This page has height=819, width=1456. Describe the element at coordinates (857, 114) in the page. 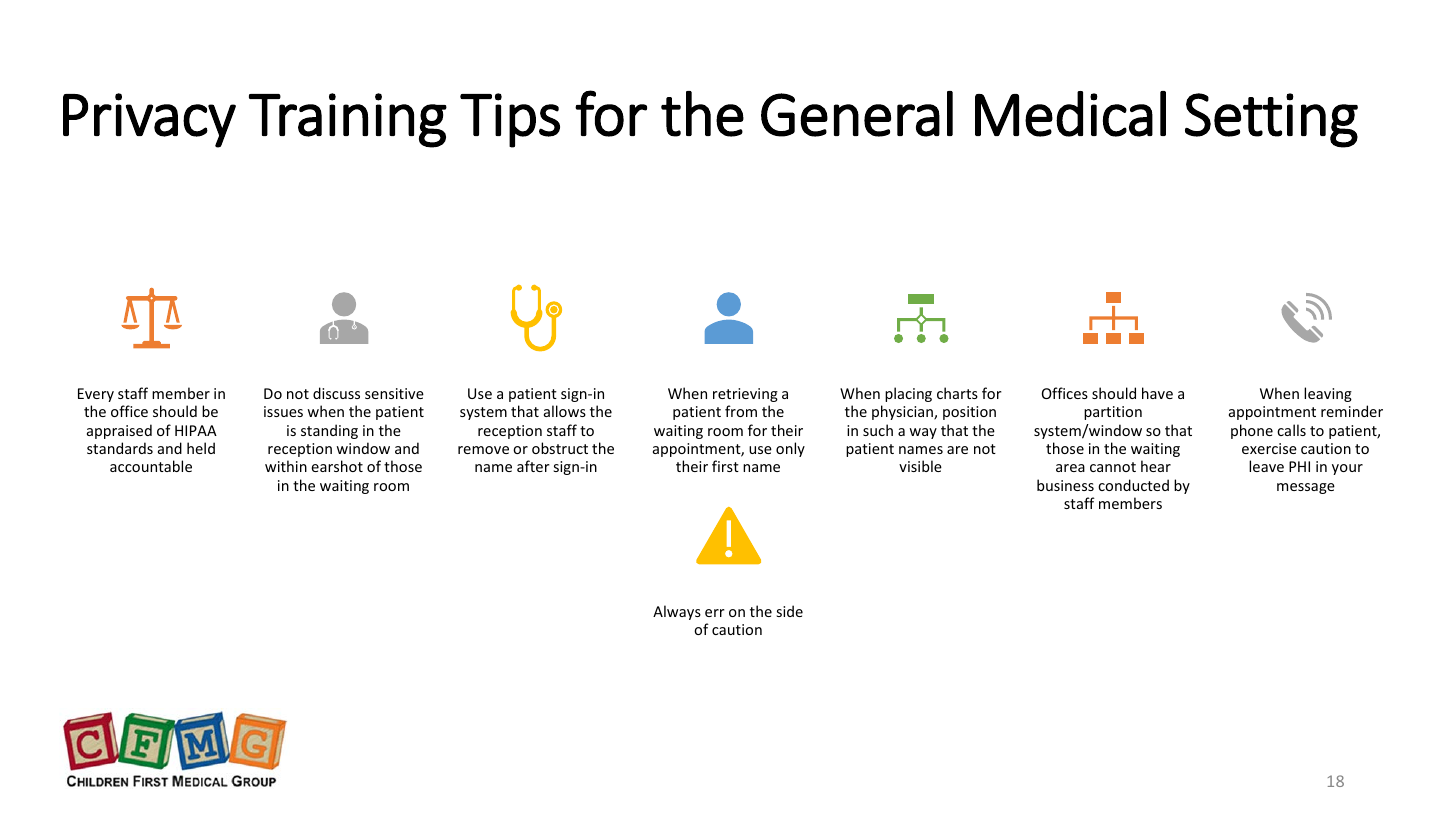

I see `General` at that location.
